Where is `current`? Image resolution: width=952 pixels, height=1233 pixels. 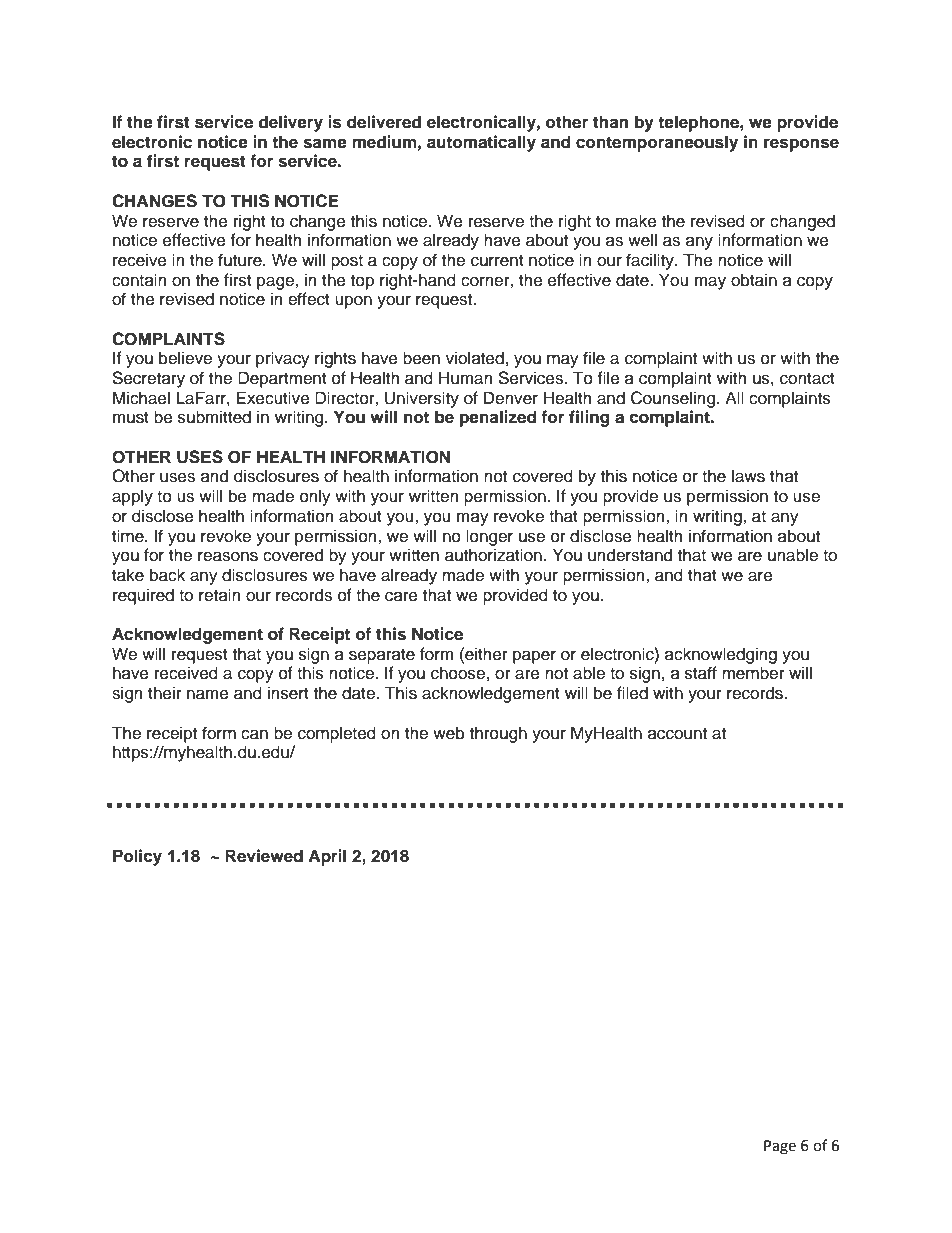
current is located at coordinates (497, 261).
